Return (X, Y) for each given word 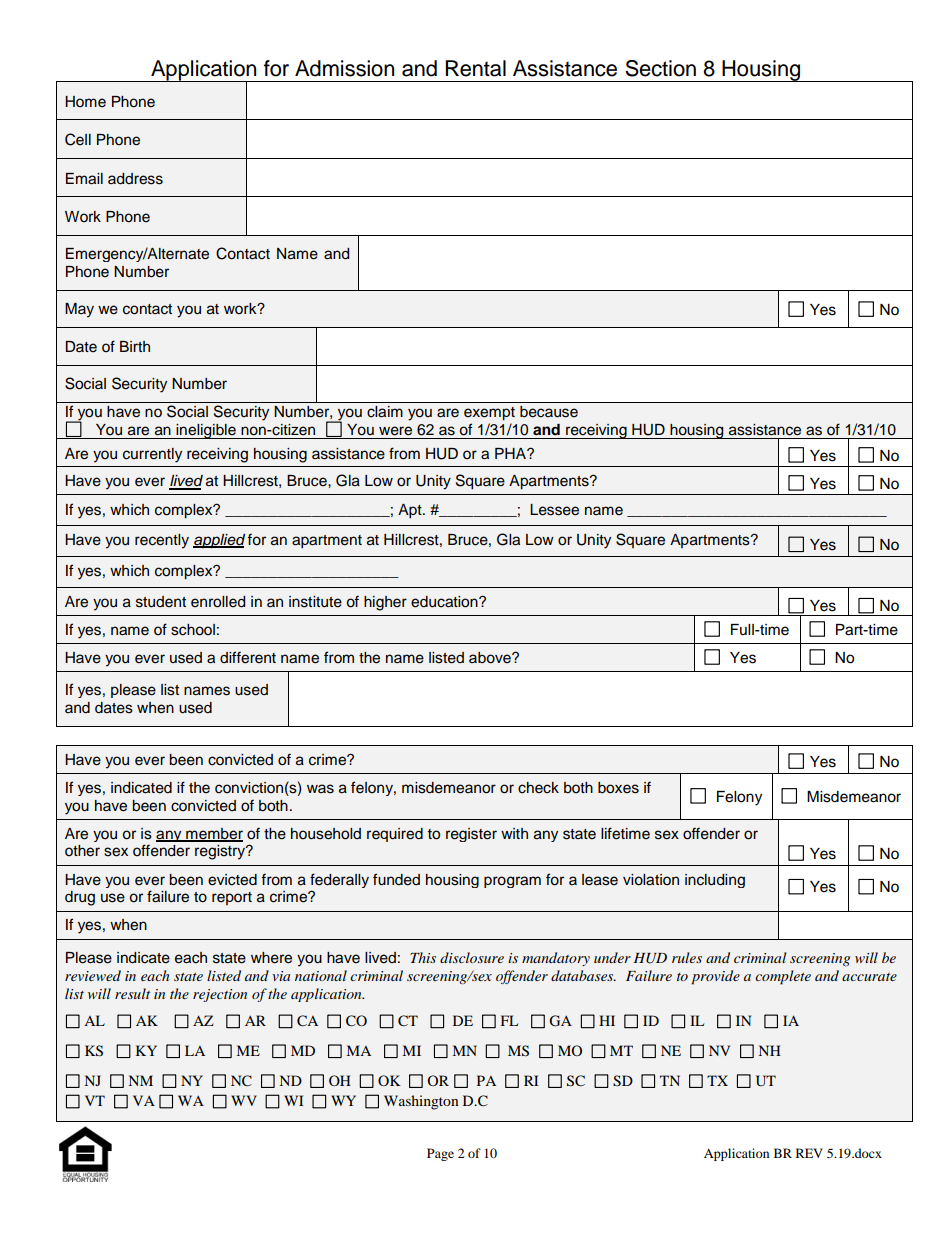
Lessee (554, 510)
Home (85, 102)
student (161, 602)
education (445, 602)
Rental (475, 68)
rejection (220, 995)
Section (660, 68)
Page (440, 1154)
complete (783, 977)
